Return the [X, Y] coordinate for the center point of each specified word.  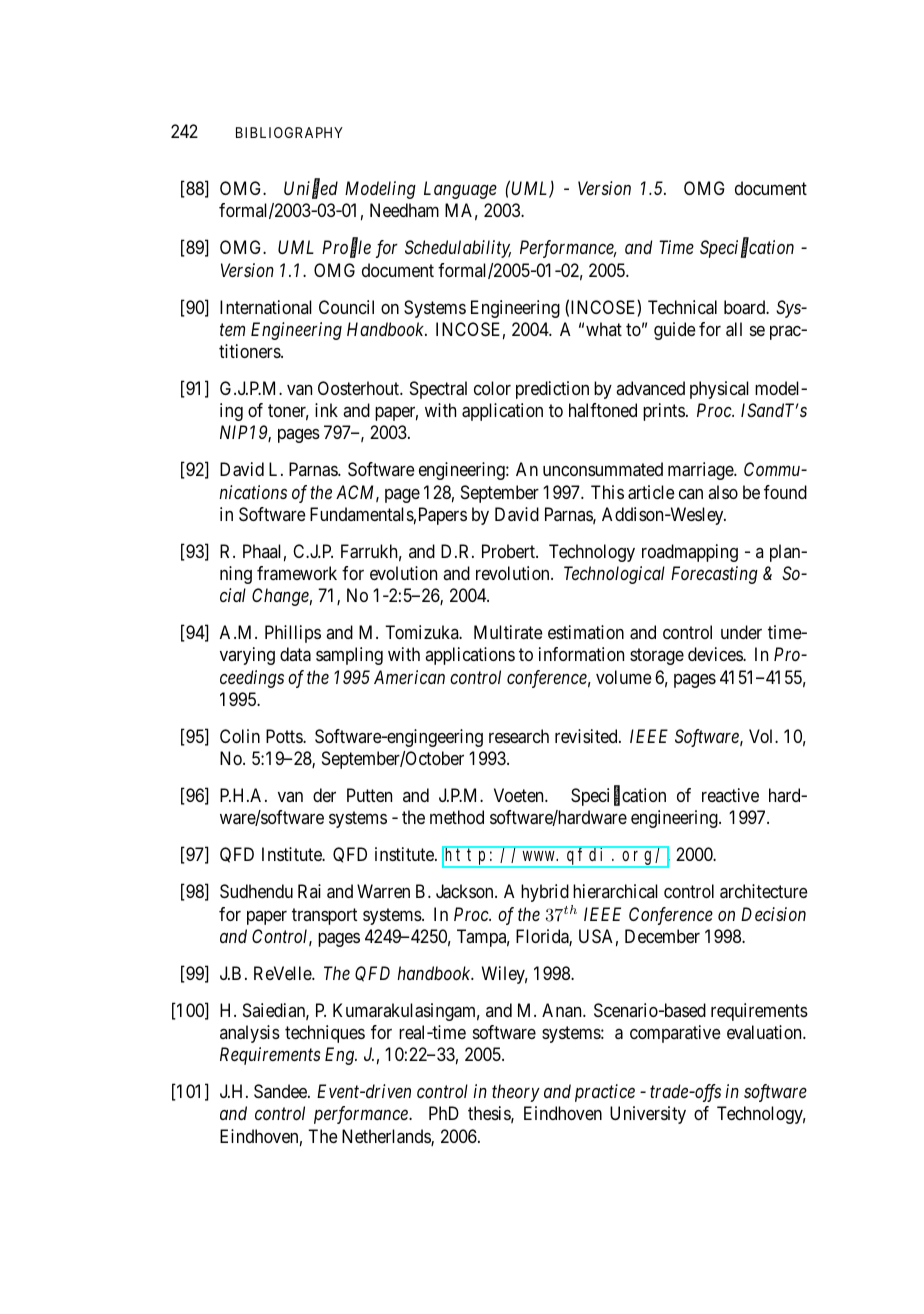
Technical [682, 307]
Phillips [293, 634]
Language [460, 190]
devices [716, 654]
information [581, 654]
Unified [311, 190]
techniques [325, 1034]
